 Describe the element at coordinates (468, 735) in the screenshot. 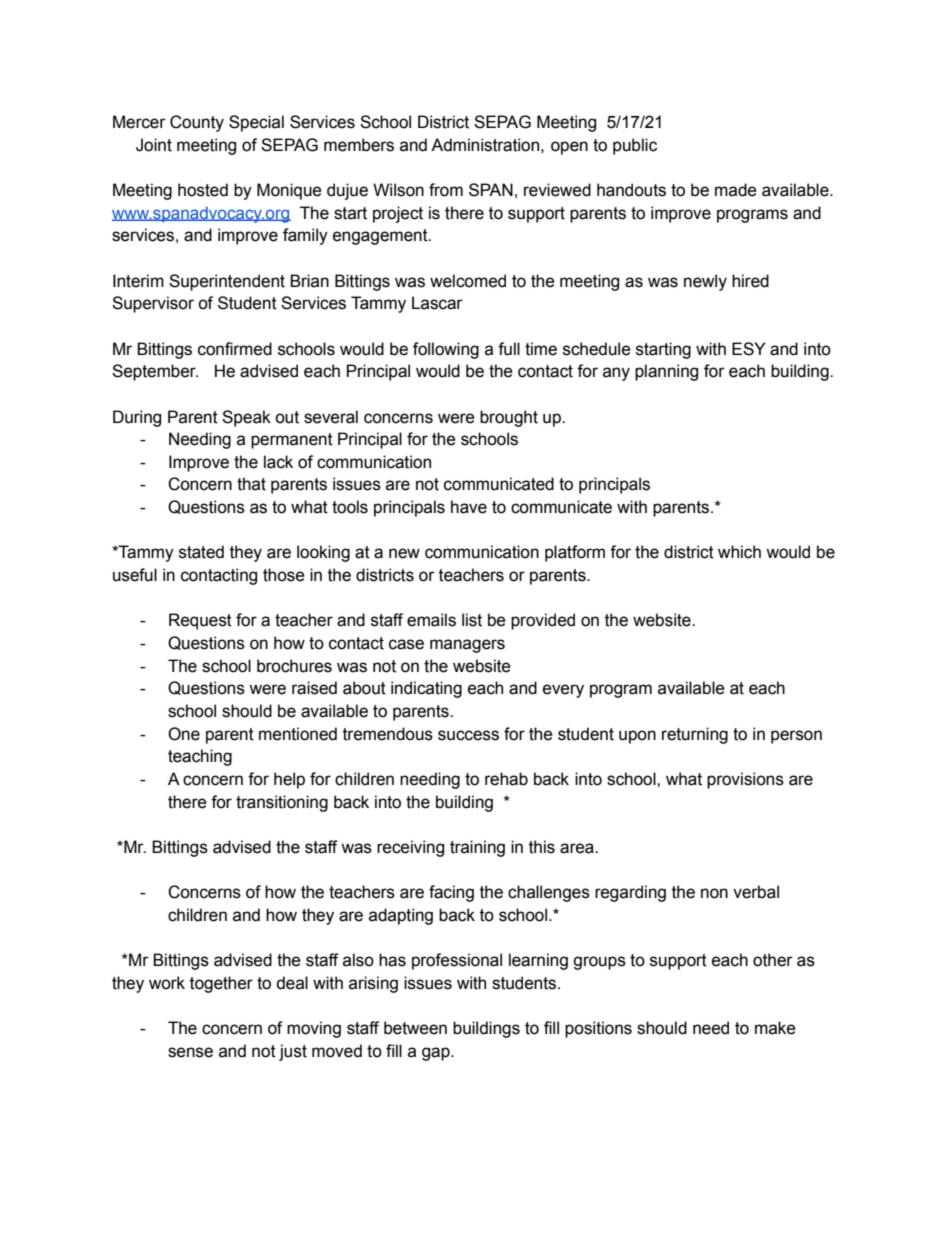

I see `success` at that location.
